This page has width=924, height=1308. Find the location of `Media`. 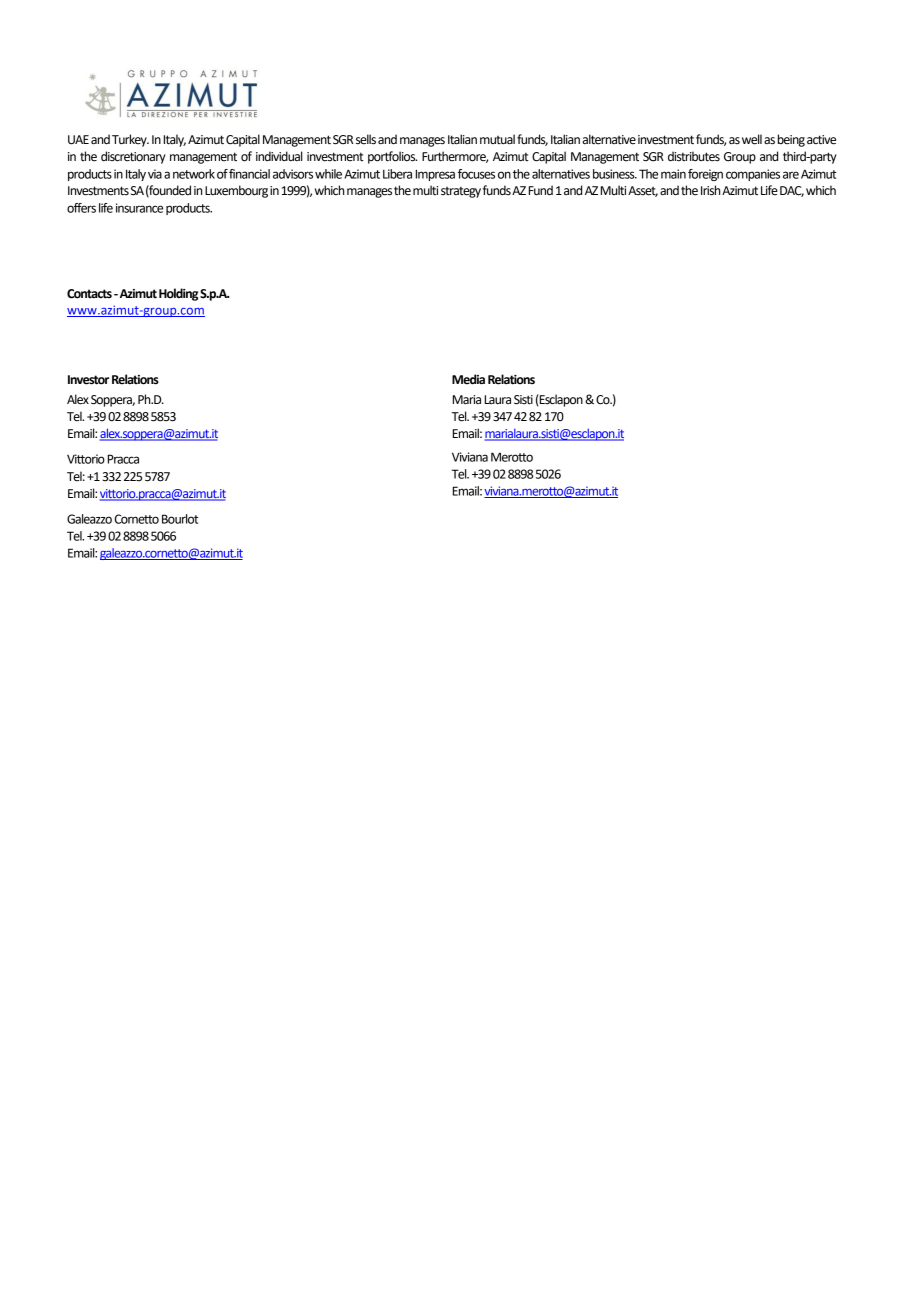

Media is located at coordinates (468, 379).
